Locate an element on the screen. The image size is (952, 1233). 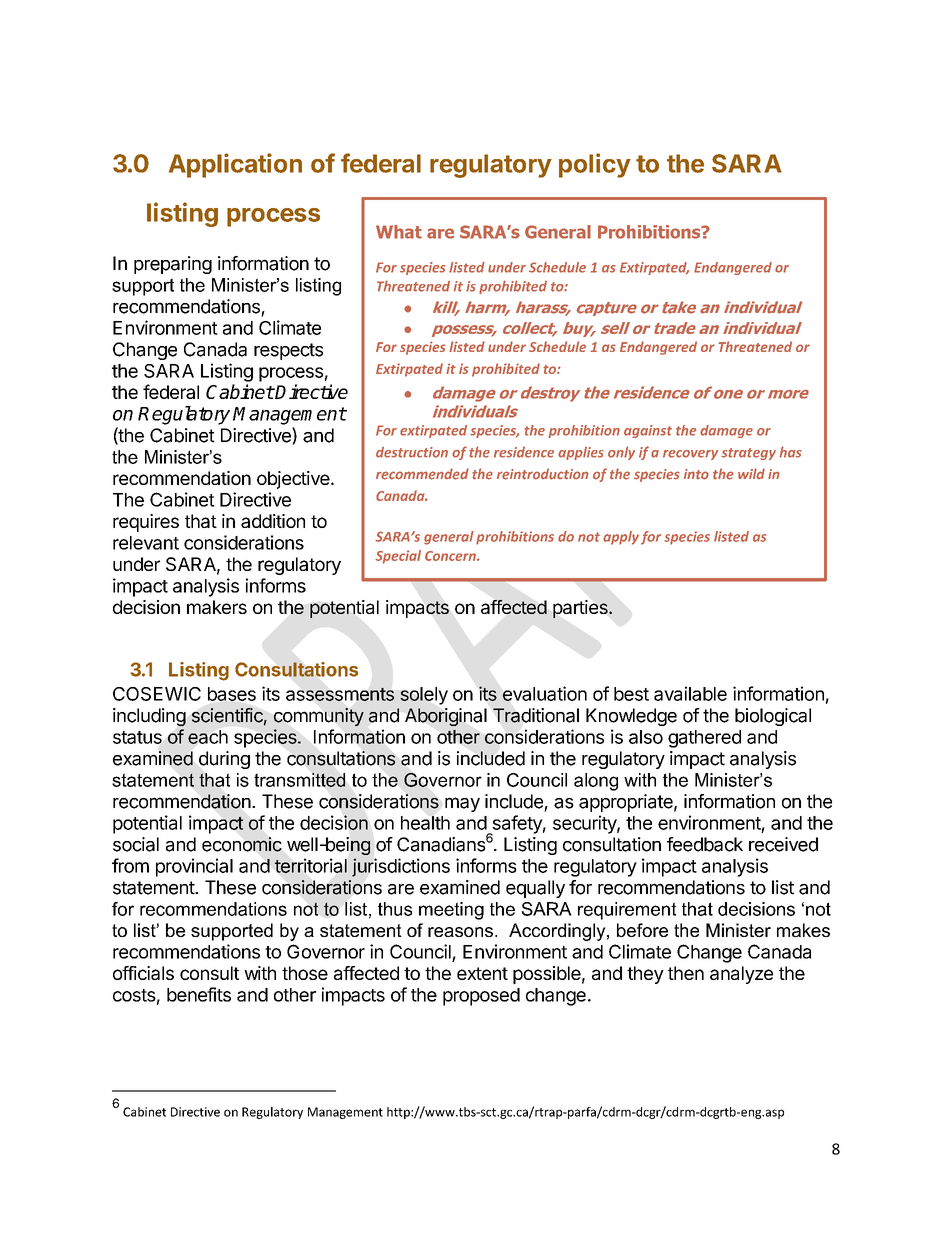
apply is located at coordinates (621, 538).
